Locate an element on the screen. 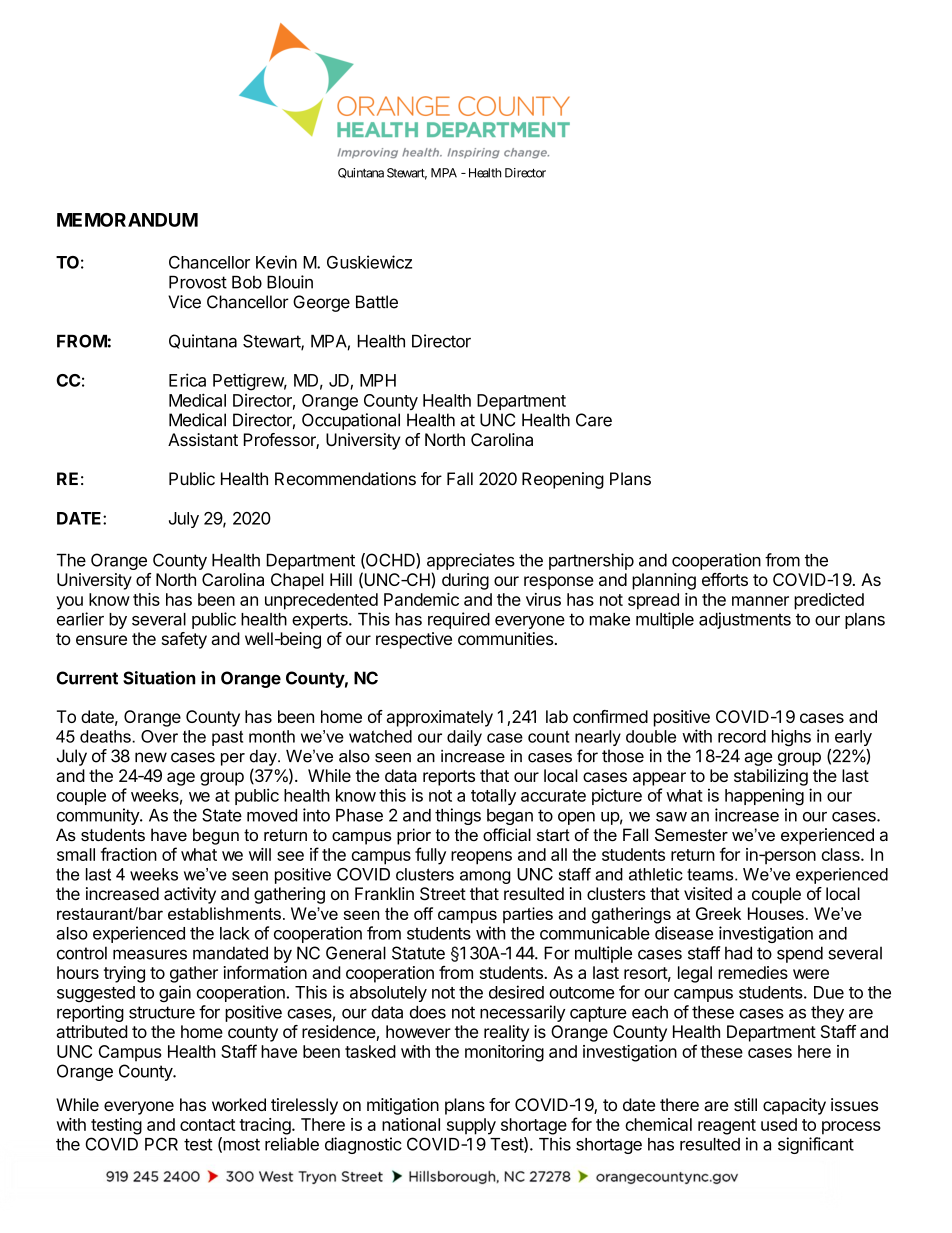  Vice is located at coordinates (184, 302).
